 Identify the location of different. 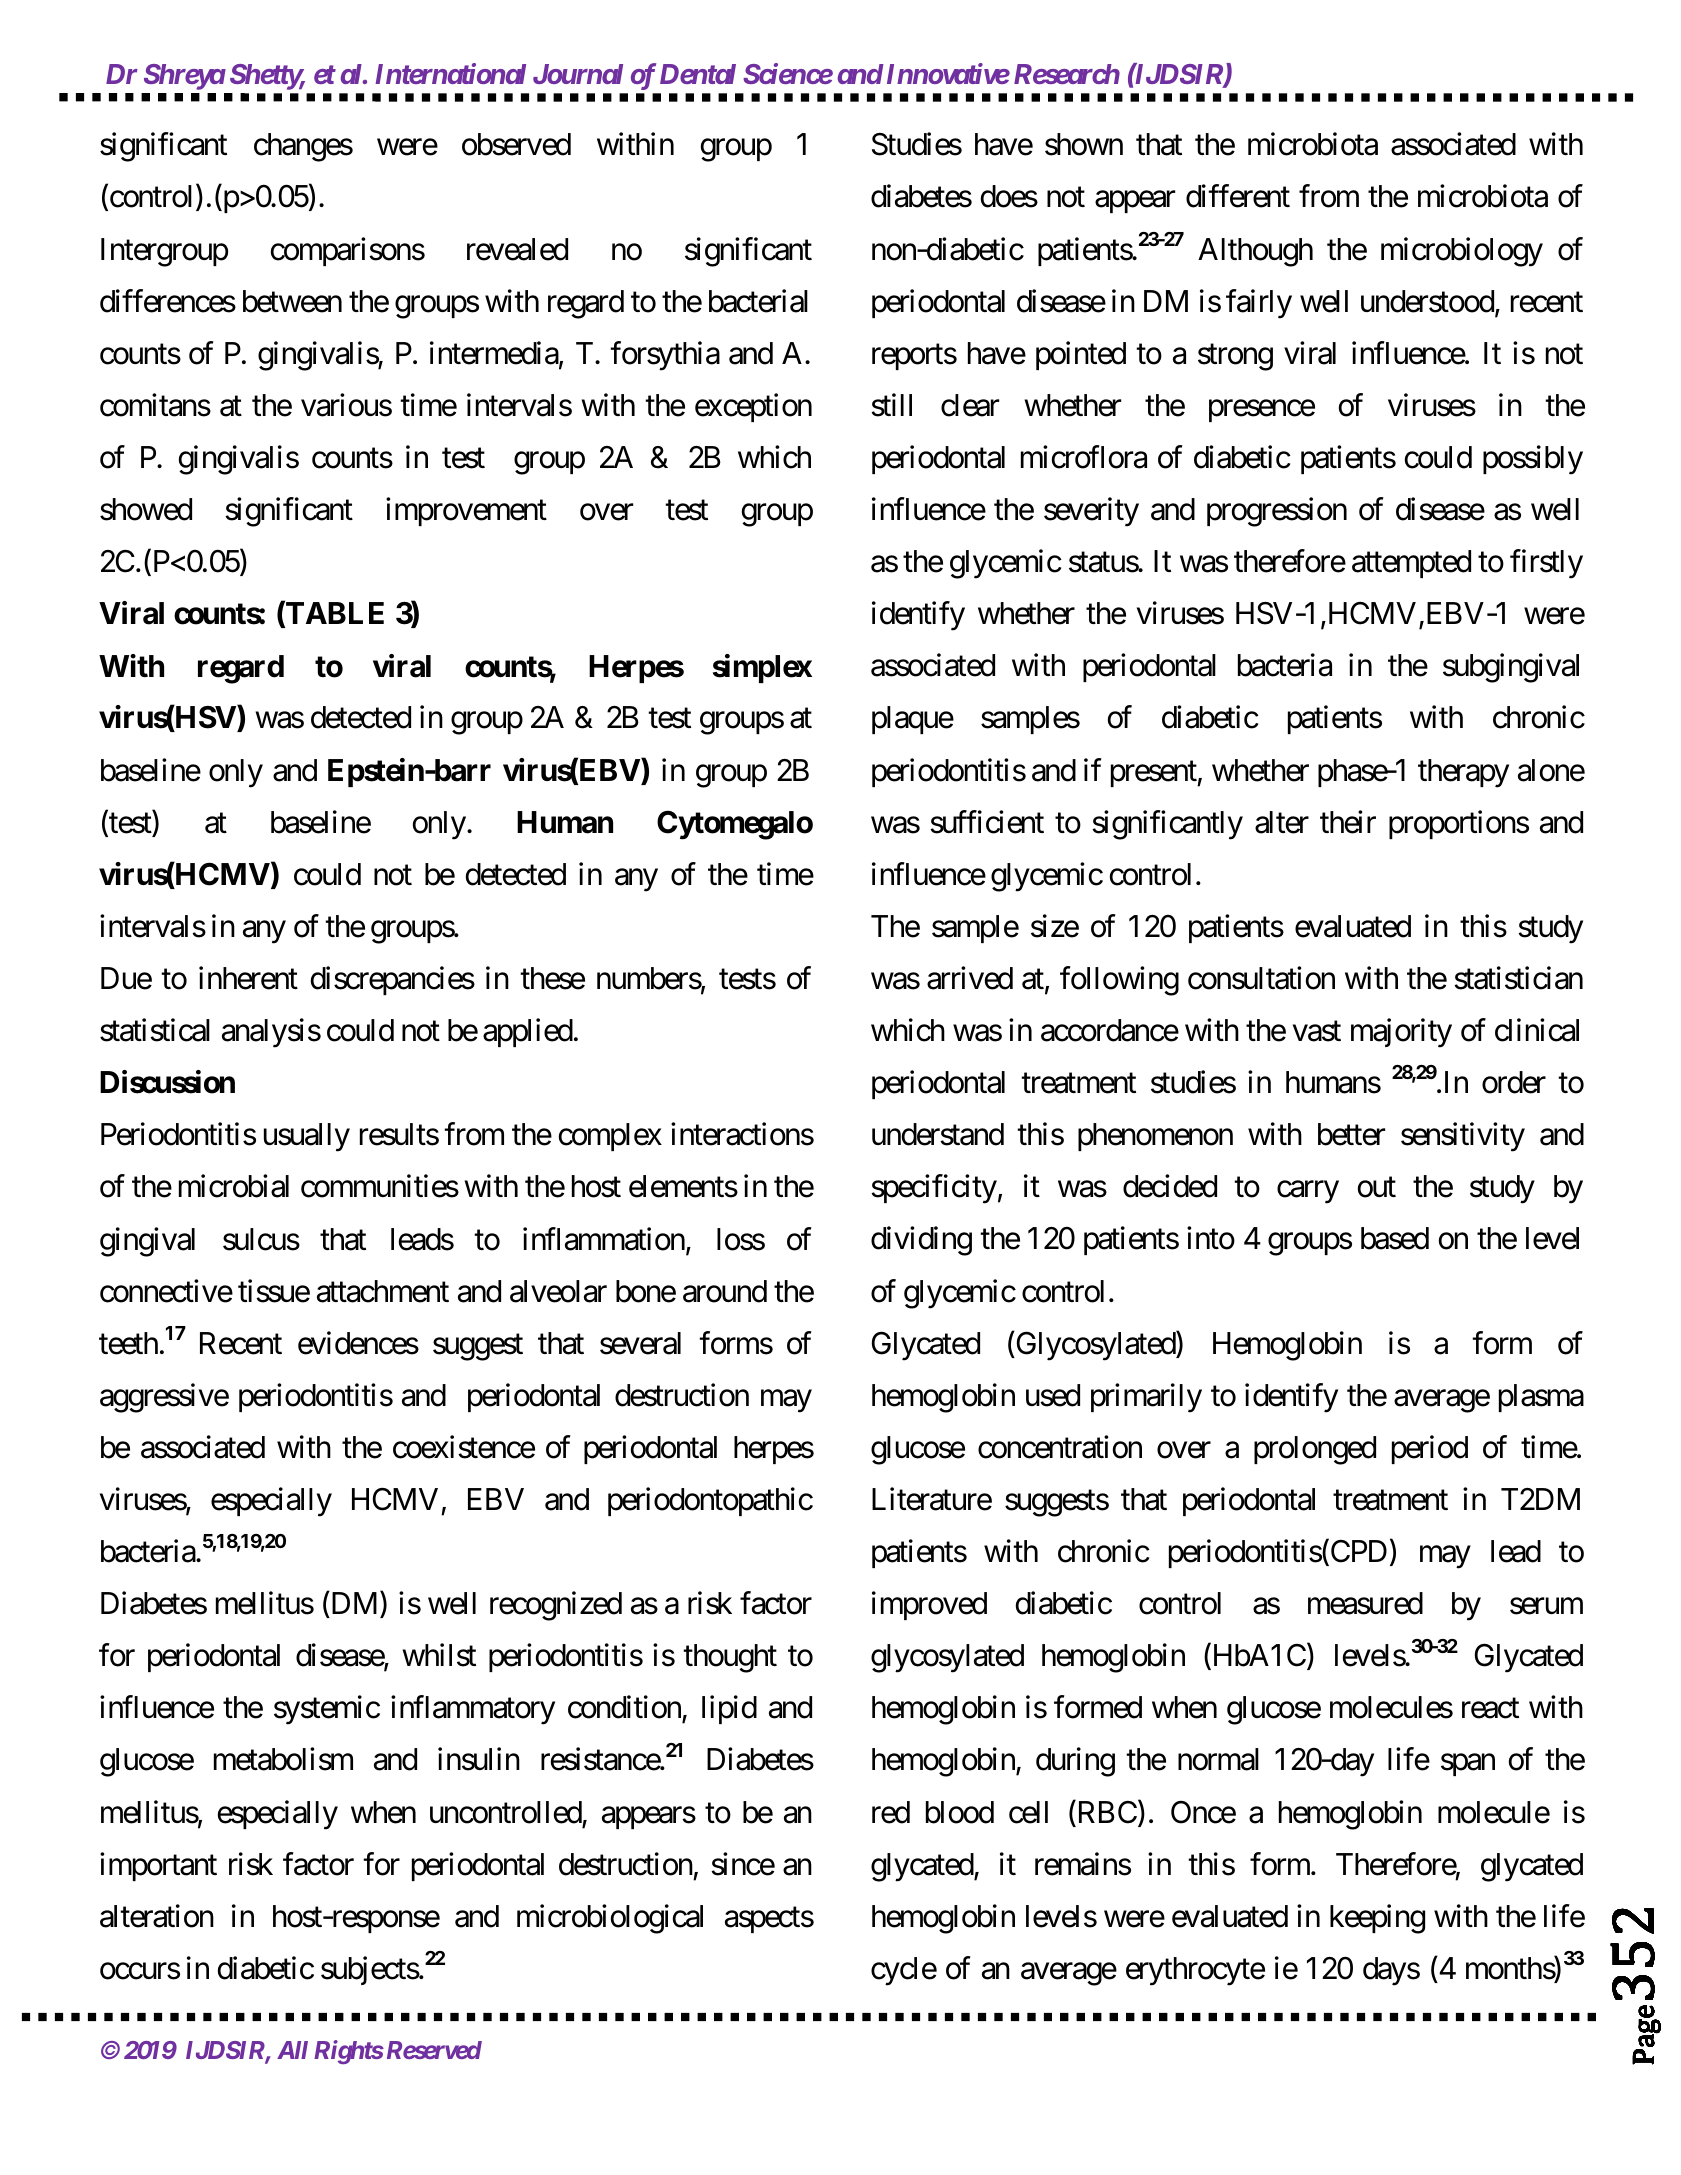
(1238, 196).
